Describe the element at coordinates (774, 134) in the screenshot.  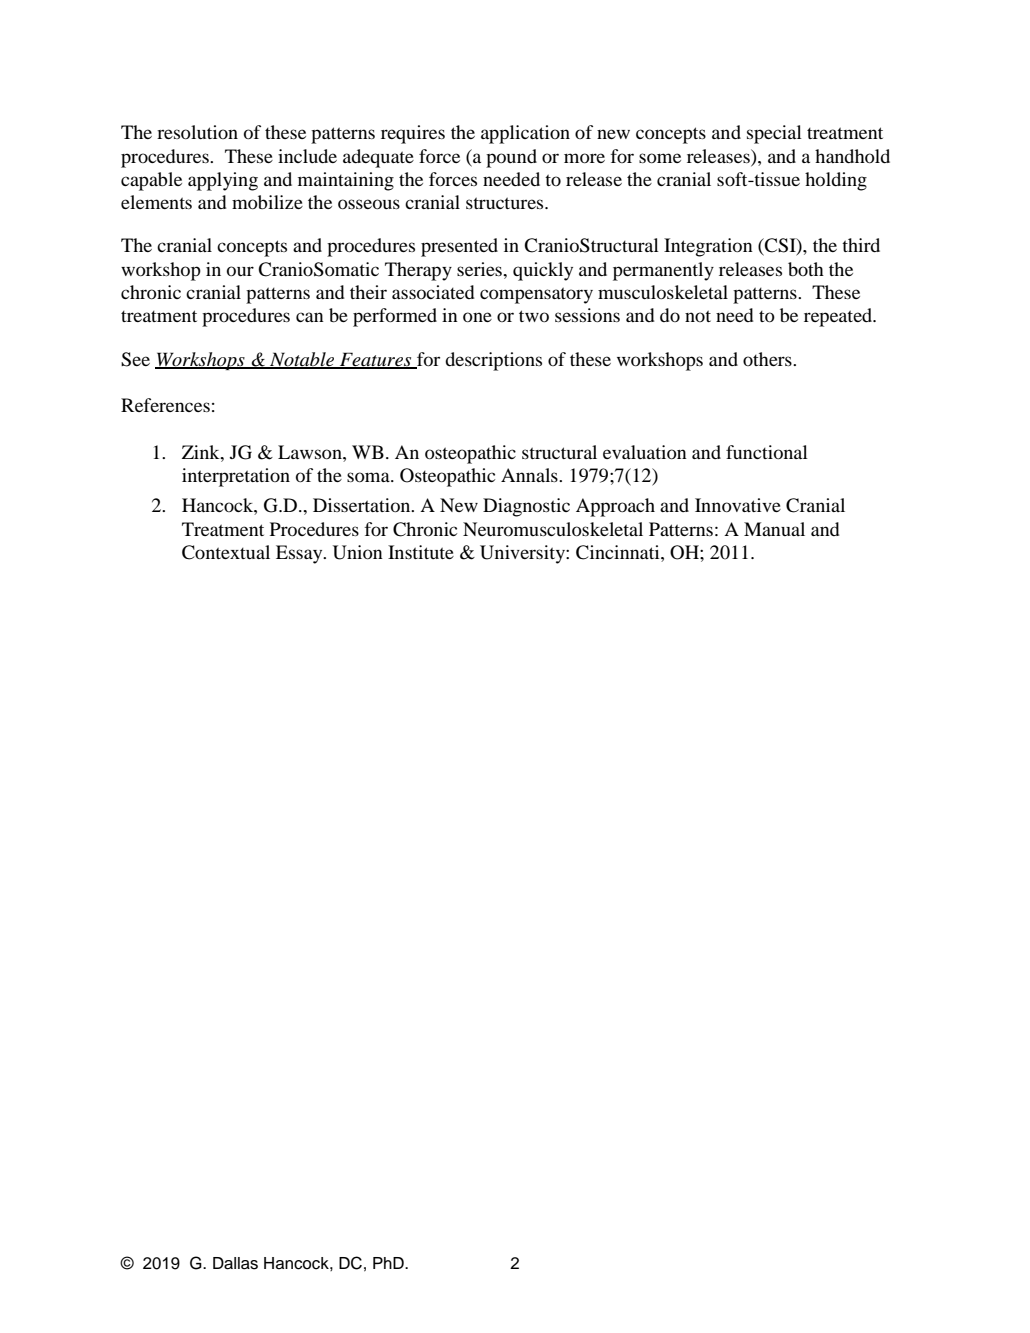
I see `special` at that location.
